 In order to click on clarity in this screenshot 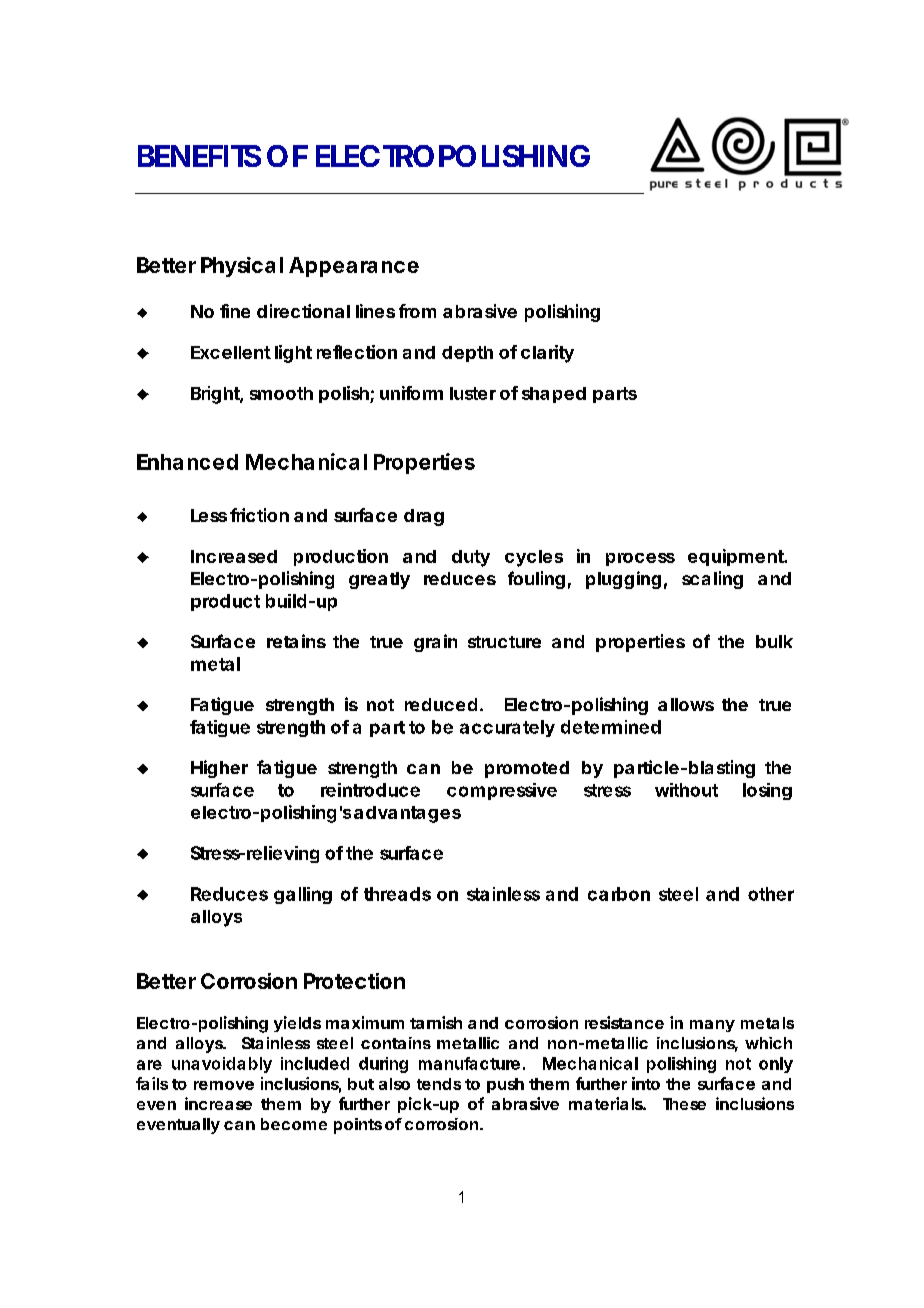, I will do `click(547, 354)`.
